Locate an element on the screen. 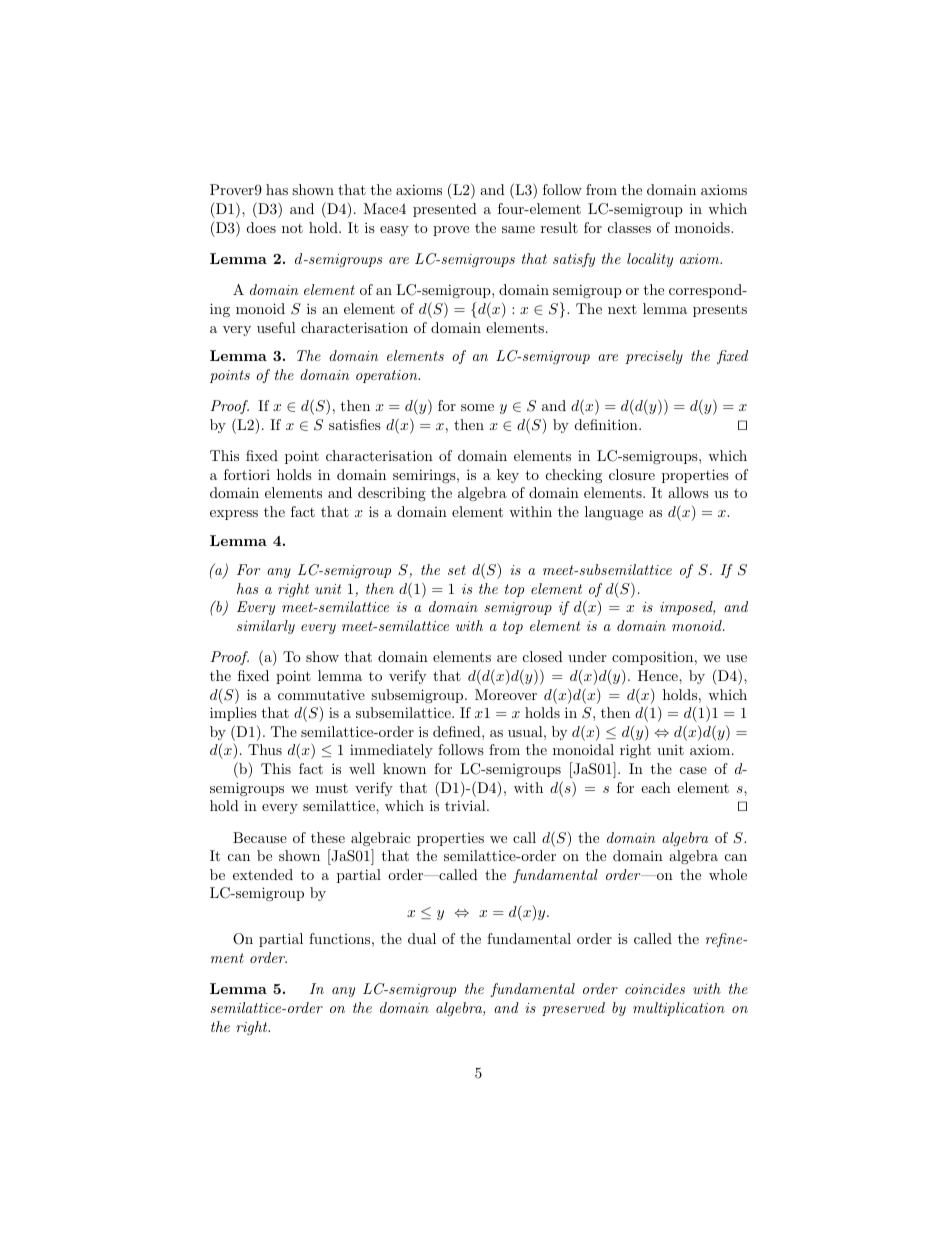 The width and height of the screenshot is (952, 1233). trivial is located at coordinates (466, 805).
